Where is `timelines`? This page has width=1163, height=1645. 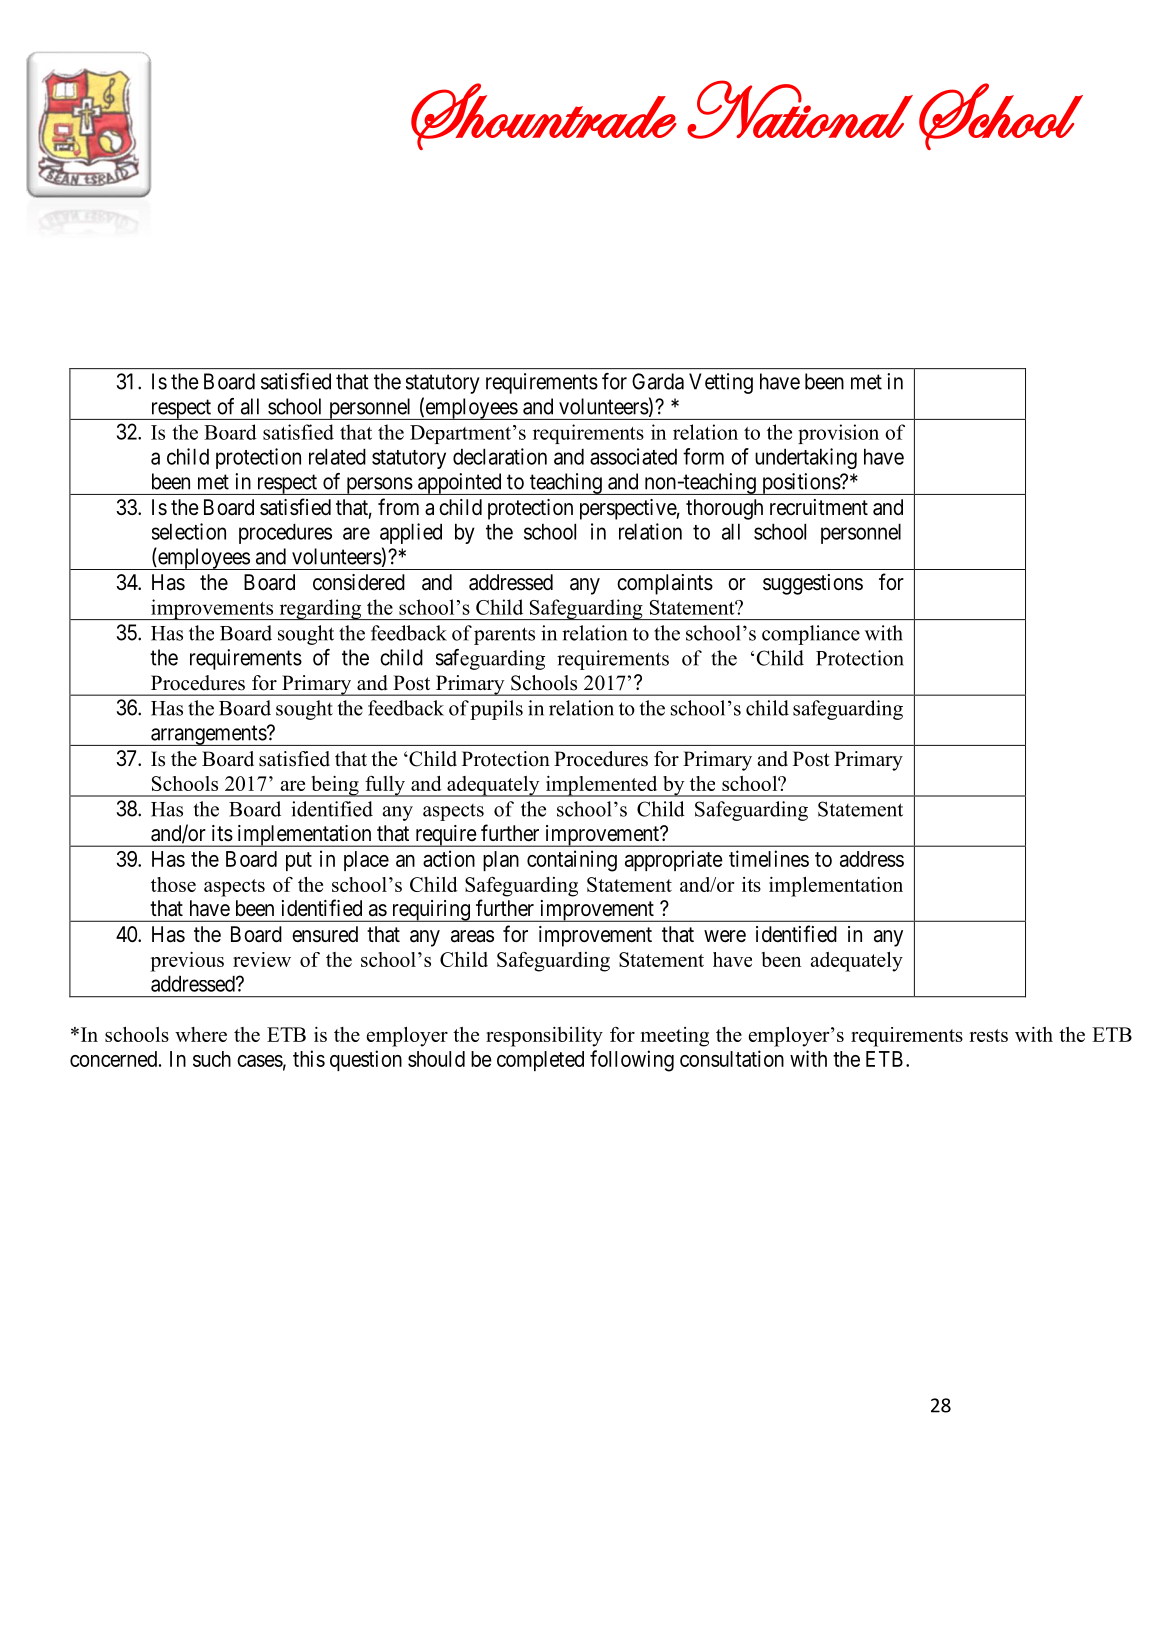
timelines is located at coordinates (769, 858).
